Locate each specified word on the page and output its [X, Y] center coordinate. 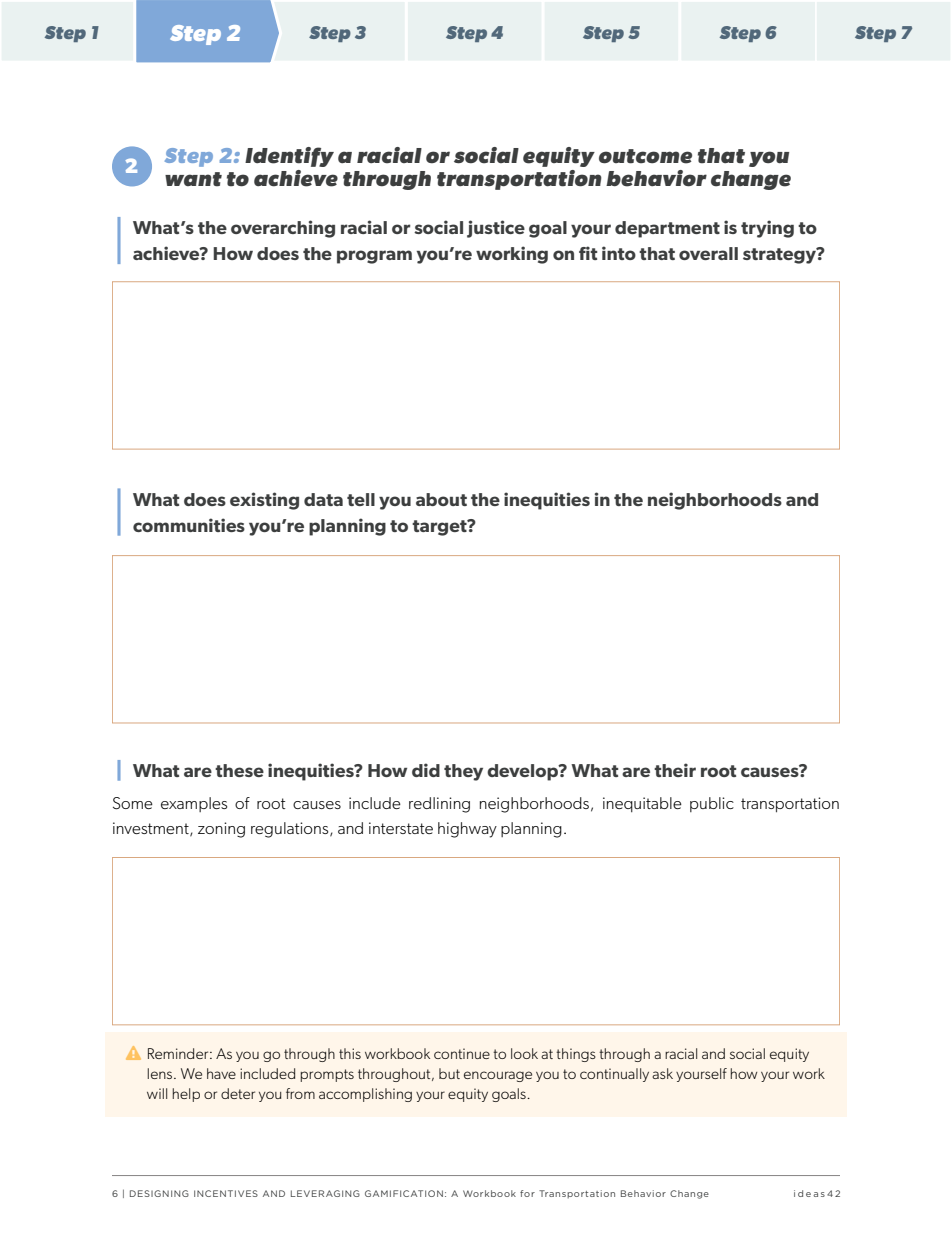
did [426, 770]
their [675, 770]
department [667, 229]
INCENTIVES [226, 1193]
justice [496, 229]
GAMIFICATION [404, 1193]
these [239, 770]
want [193, 179]
